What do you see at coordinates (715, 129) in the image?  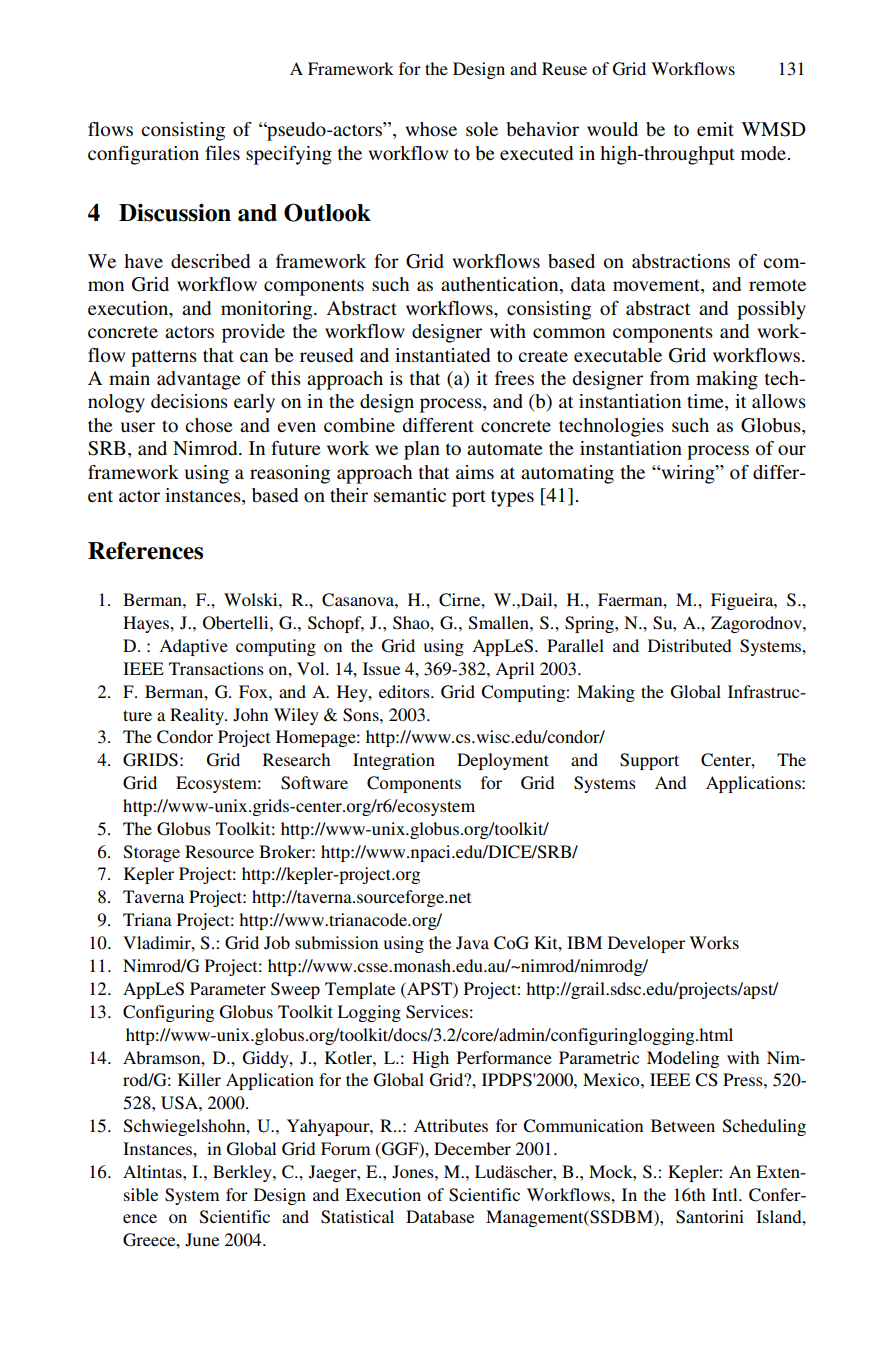 I see `emit` at bounding box center [715, 129].
